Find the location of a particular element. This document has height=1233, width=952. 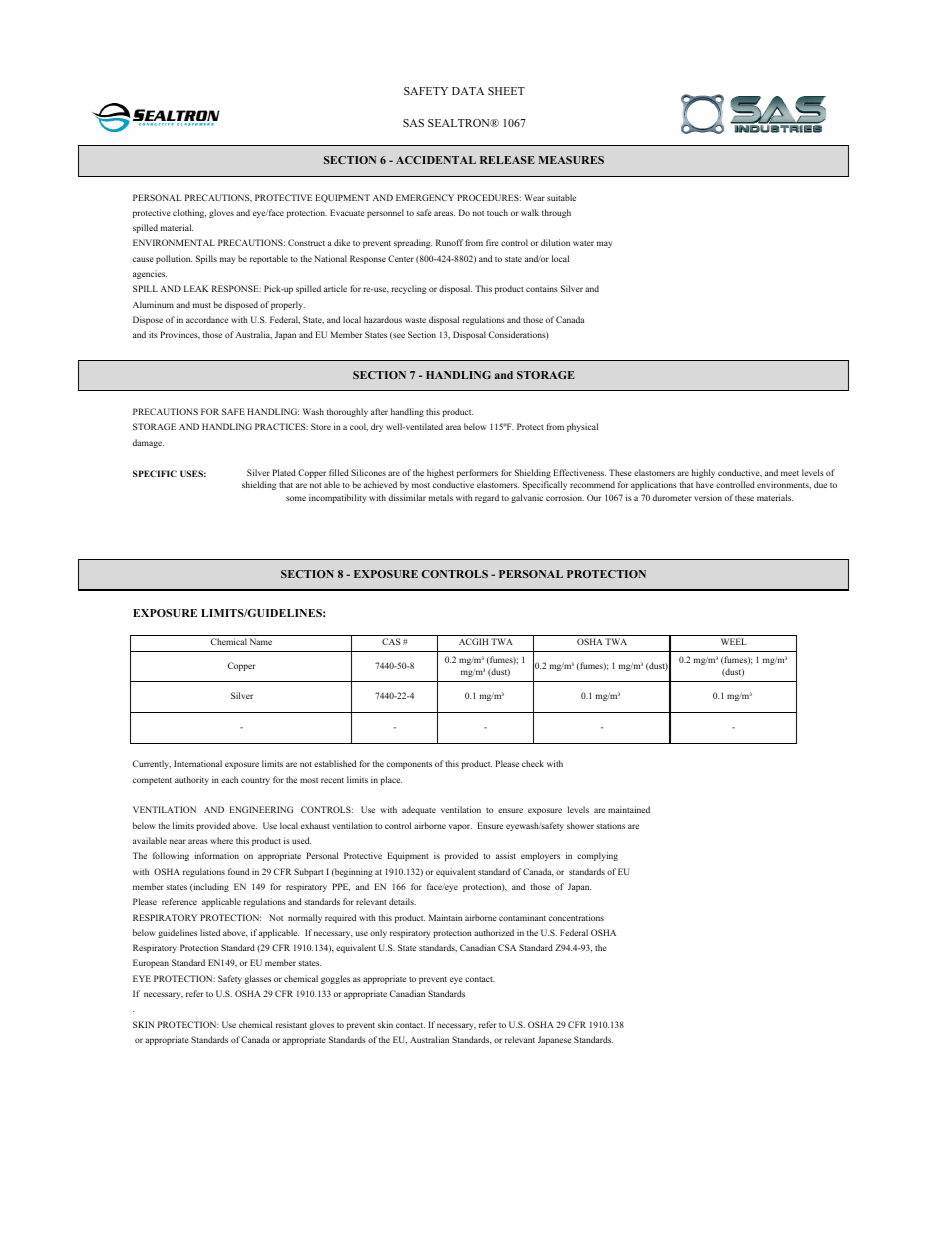

damage is located at coordinates (148, 443).
